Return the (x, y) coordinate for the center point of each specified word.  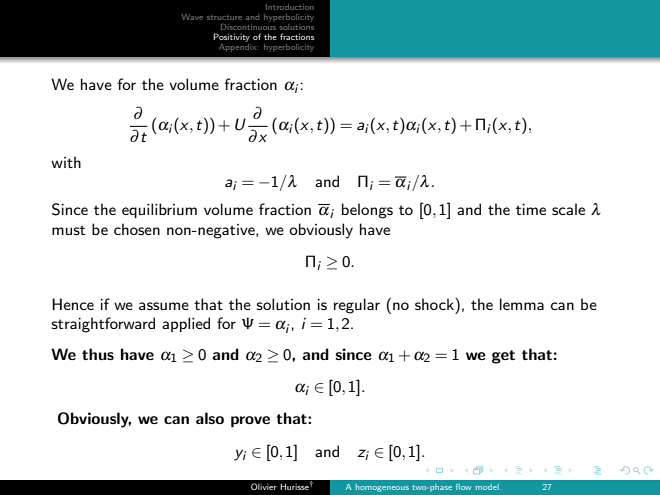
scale (568, 209)
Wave (192, 17)
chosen (137, 229)
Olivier (264, 486)
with (66, 162)
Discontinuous (248, 25)
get (503, 357)
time (531, 209)
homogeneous (382, 488)
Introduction (290, 7)
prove (250, 421)
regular (357, 306)
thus (98, 354)
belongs (367, 211)
